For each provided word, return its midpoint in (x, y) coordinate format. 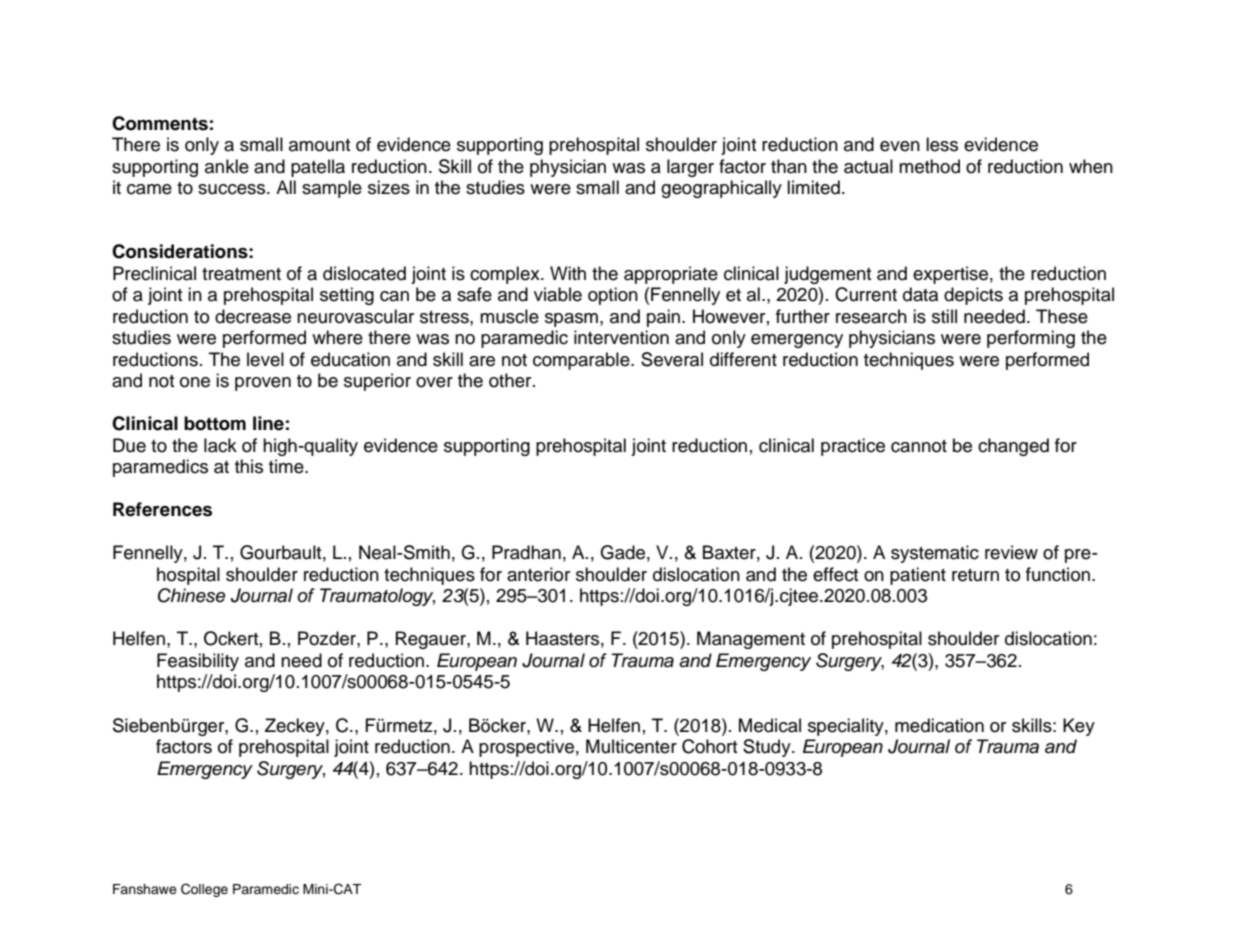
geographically (721, 189)
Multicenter (631, 746)
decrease (253, 316)
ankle (227, 166)
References (162, 509)
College (204, 890)
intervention (621, 337)
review (1011, 552)
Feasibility (198, 662)
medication (939, 725)
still (944, 316)
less (942, 144)
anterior (538, 574)
